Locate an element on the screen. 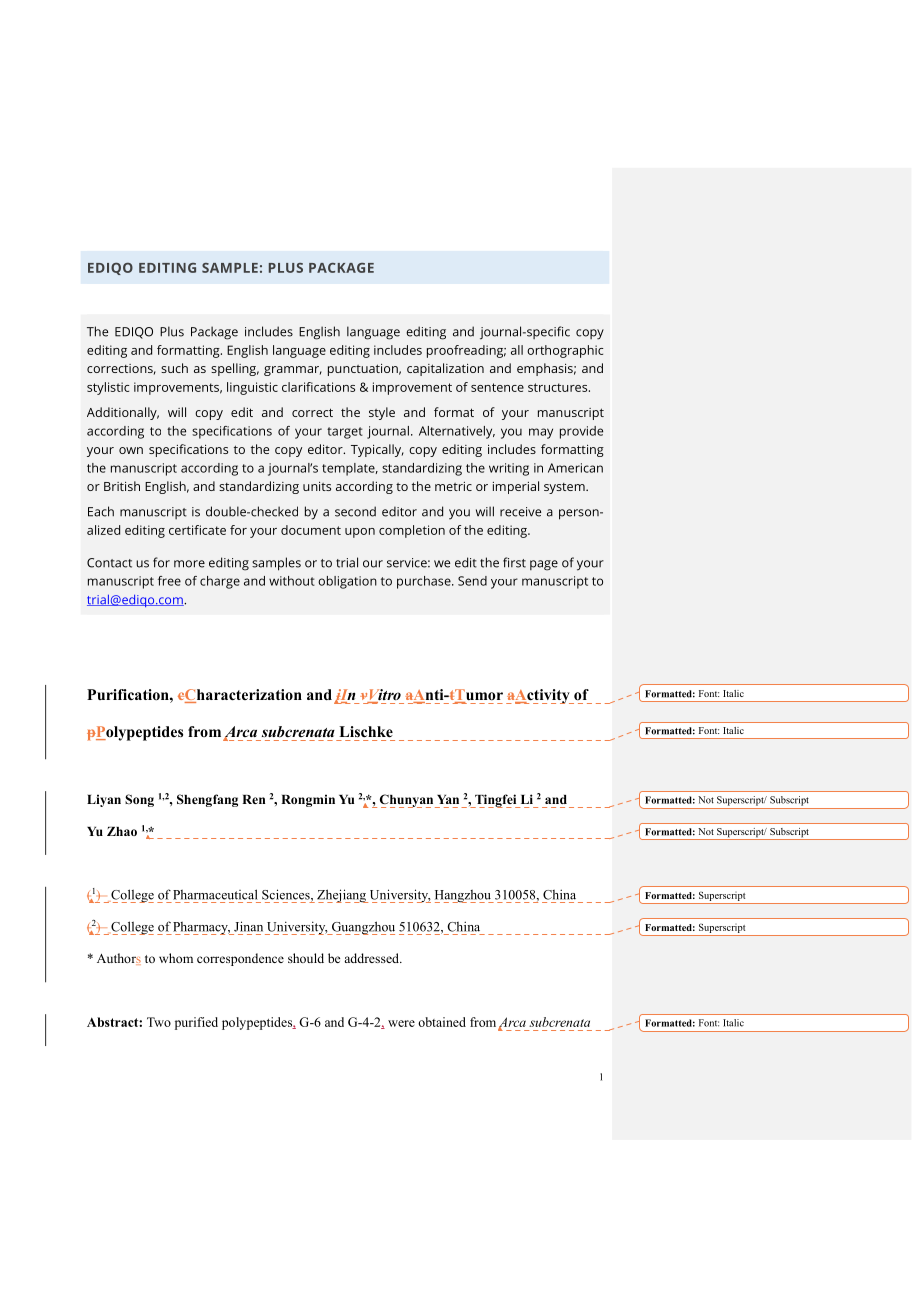 The width and height of the screenshot is (924, 1308). Hangzhou is located at coordinates (464, 896).
